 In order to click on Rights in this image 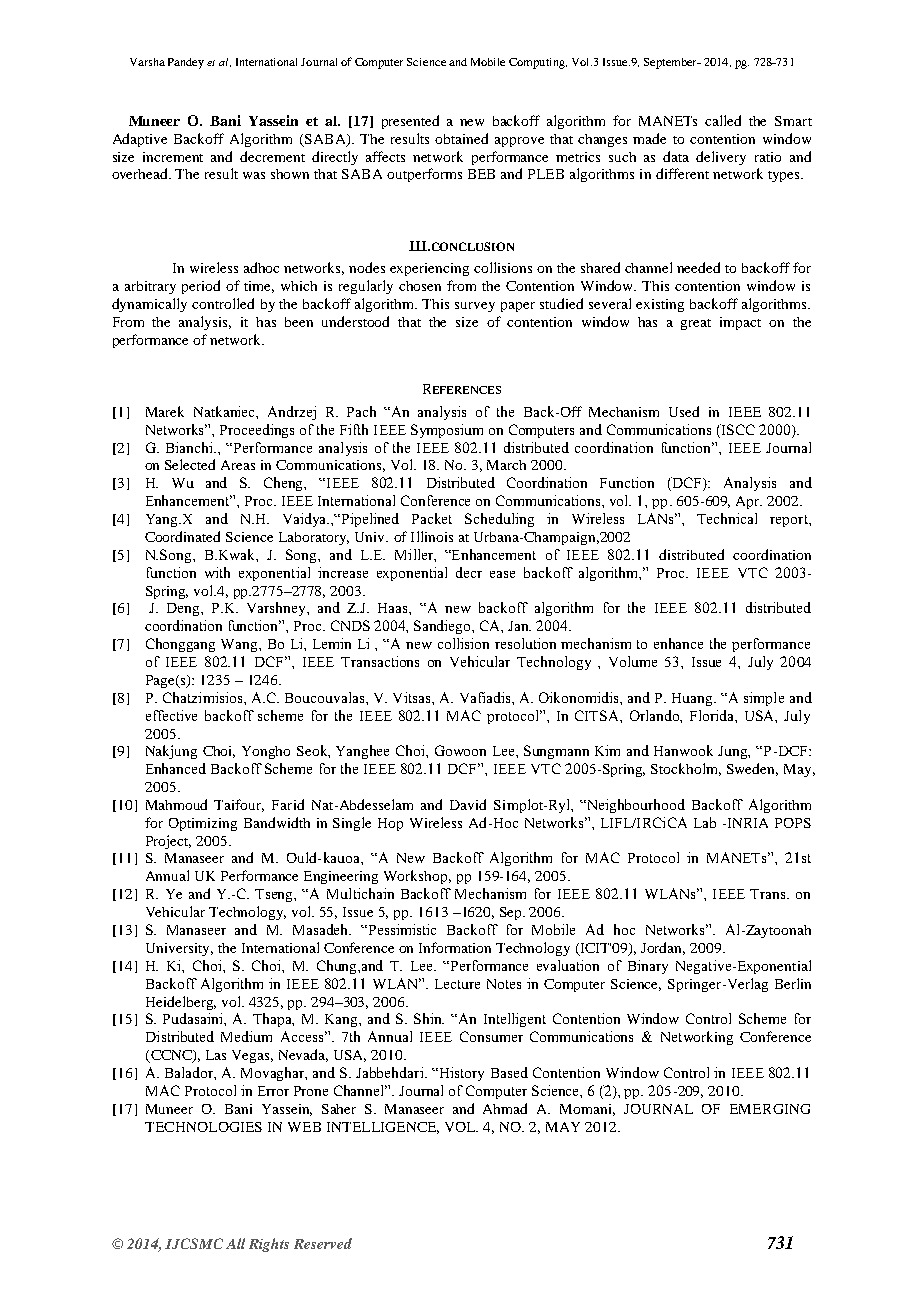, I will do `click(269, 1245)`.
